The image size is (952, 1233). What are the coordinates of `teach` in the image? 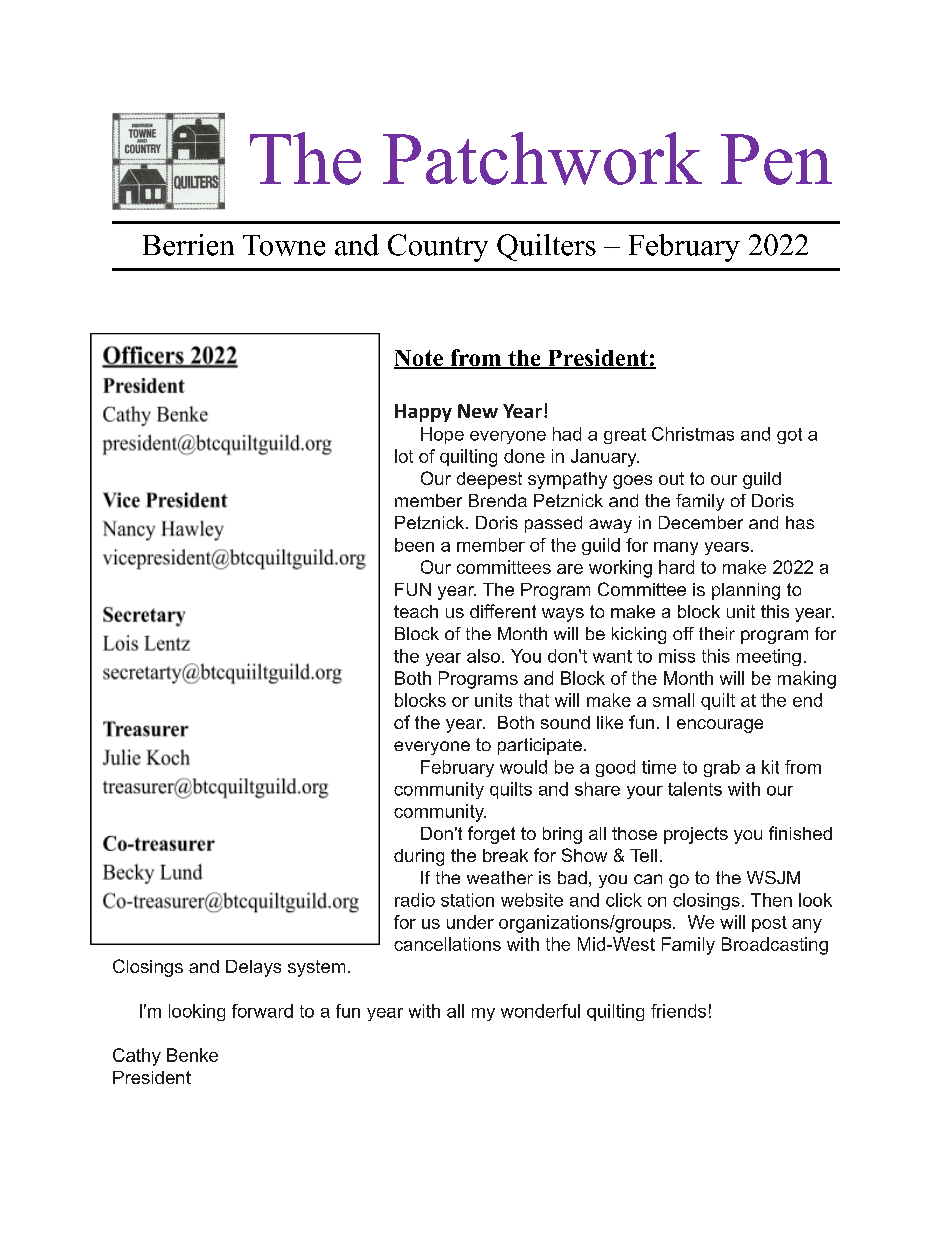 It's located at (416, 611).
